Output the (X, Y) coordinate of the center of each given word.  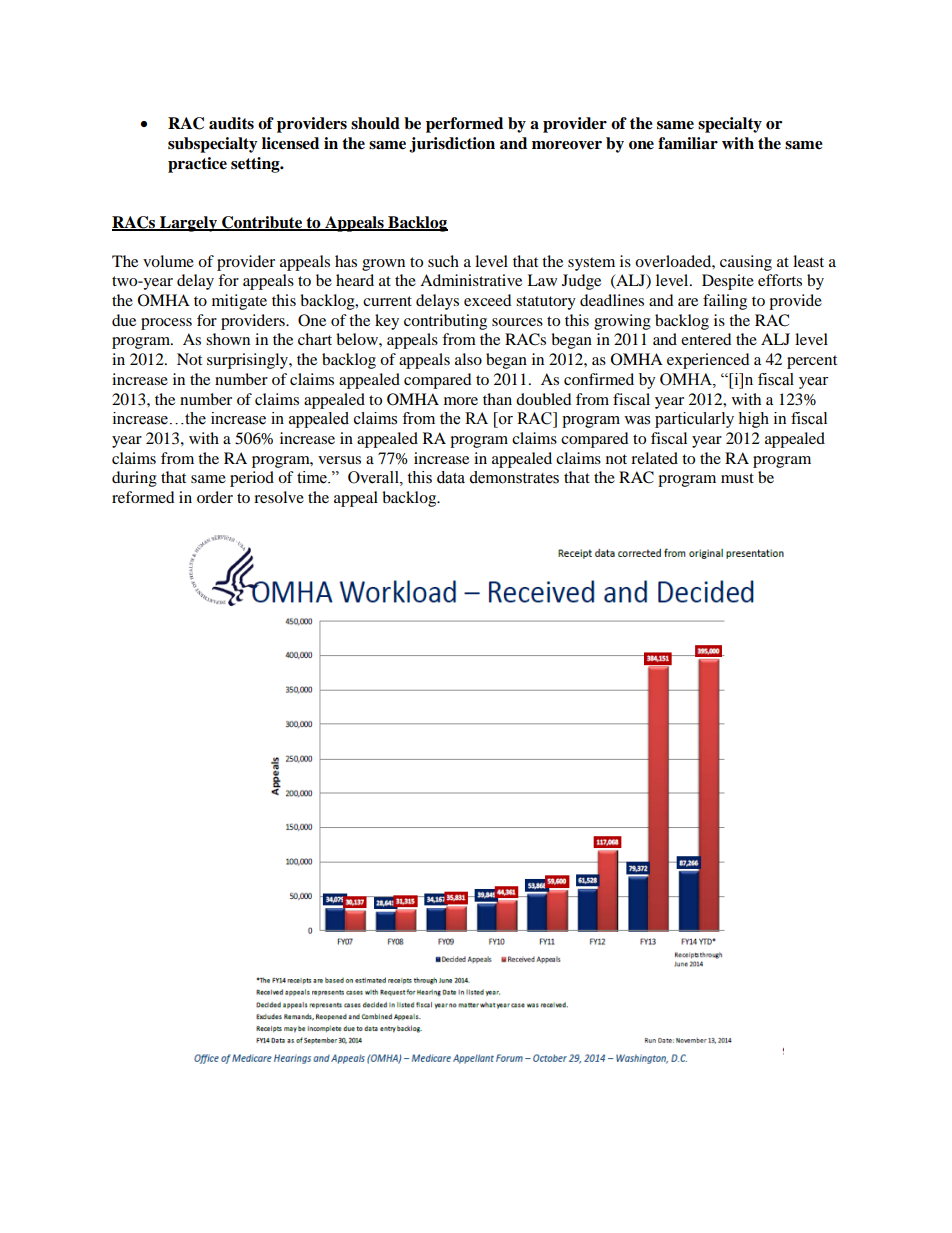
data (451, 477)
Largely (188, 224)
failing (725, 302)
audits (231, 123)
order (215, 497)
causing (746, 263)
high (753, 420)
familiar (688, 143)
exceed (488, 300)
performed (464, 125)
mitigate (239, 302)
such (443, 261)
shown (228, 339)
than (497, 399)
